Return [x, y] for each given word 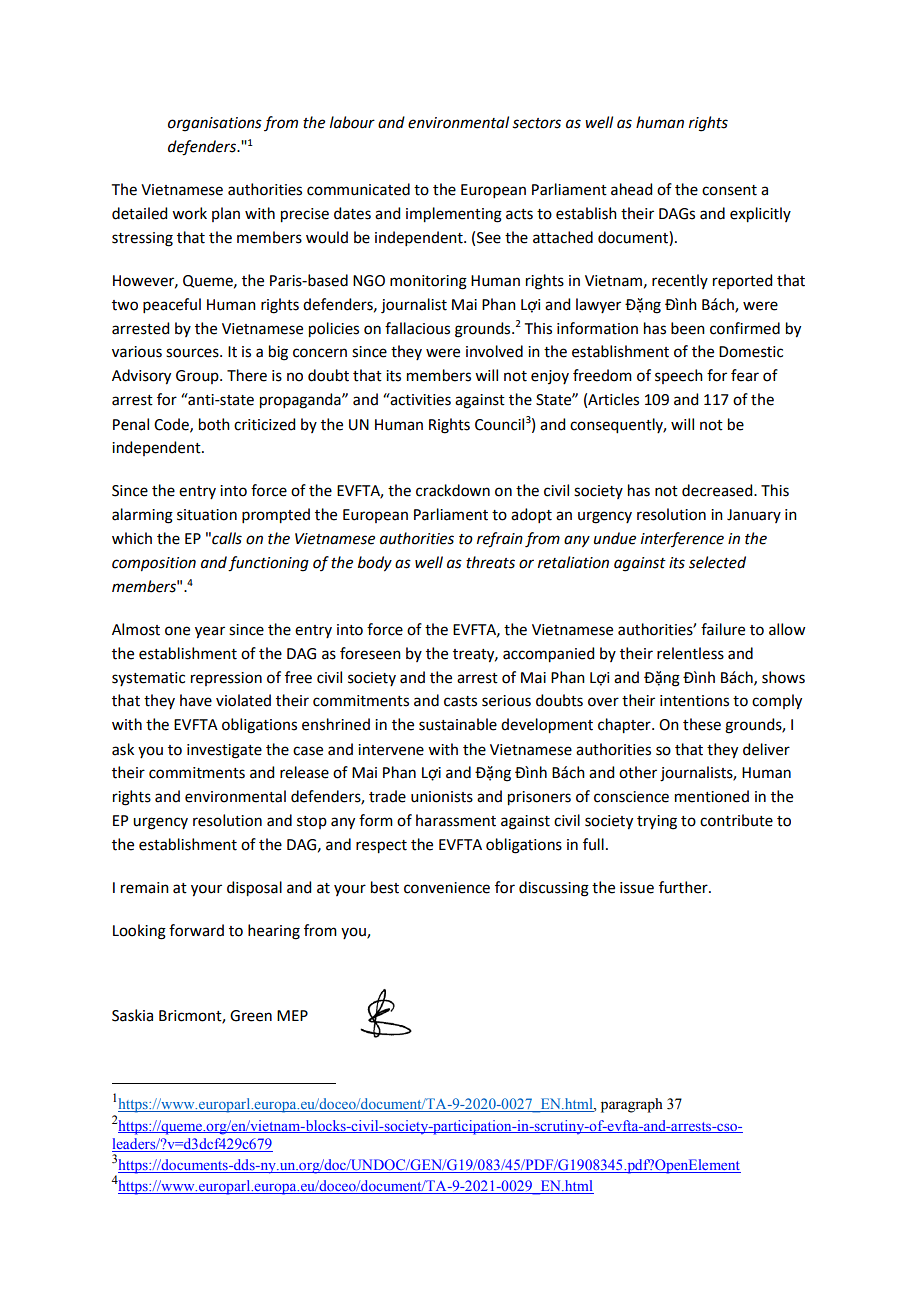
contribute [736, 820]
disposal [254, 889]
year [210, 632]
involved [494, 351]
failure [723, 629]
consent [729, 190]
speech [679, 376]
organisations [215, 124]
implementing [454, 215]
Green [251, 1016]
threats [490, 562]
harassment [456, 820]
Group [198, 377]
